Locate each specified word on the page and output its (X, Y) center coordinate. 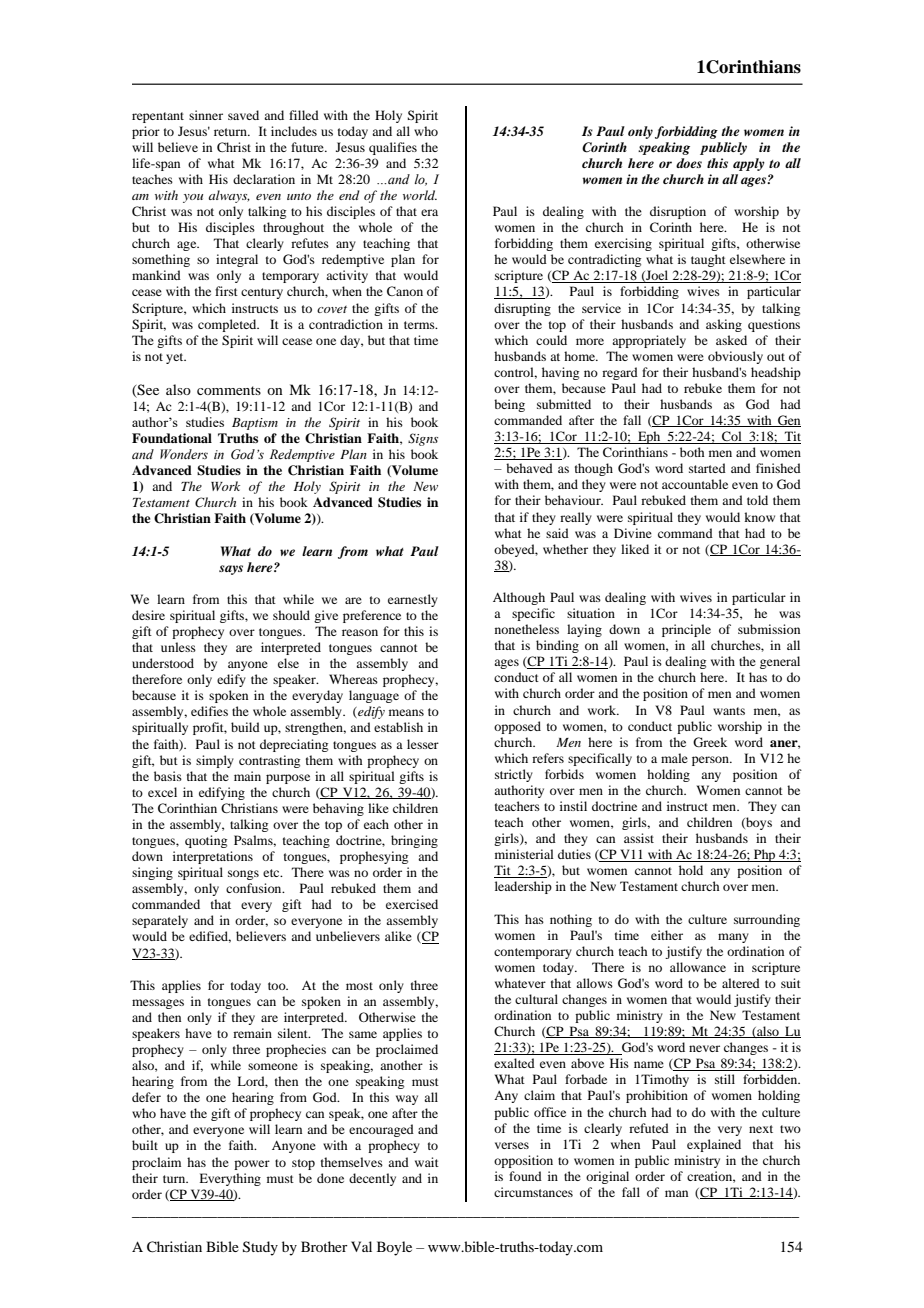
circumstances (533, 1192)
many (733, 938)
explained (714, 1145)
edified (210, 937)
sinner (206, 115)
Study (260, 1248)
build (245, 727)
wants (729, 711)
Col (732, 437)
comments (229, 390)
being (509, 405)
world (420, 195)
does (689, 163)
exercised (412, 904)
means (406, 712)
